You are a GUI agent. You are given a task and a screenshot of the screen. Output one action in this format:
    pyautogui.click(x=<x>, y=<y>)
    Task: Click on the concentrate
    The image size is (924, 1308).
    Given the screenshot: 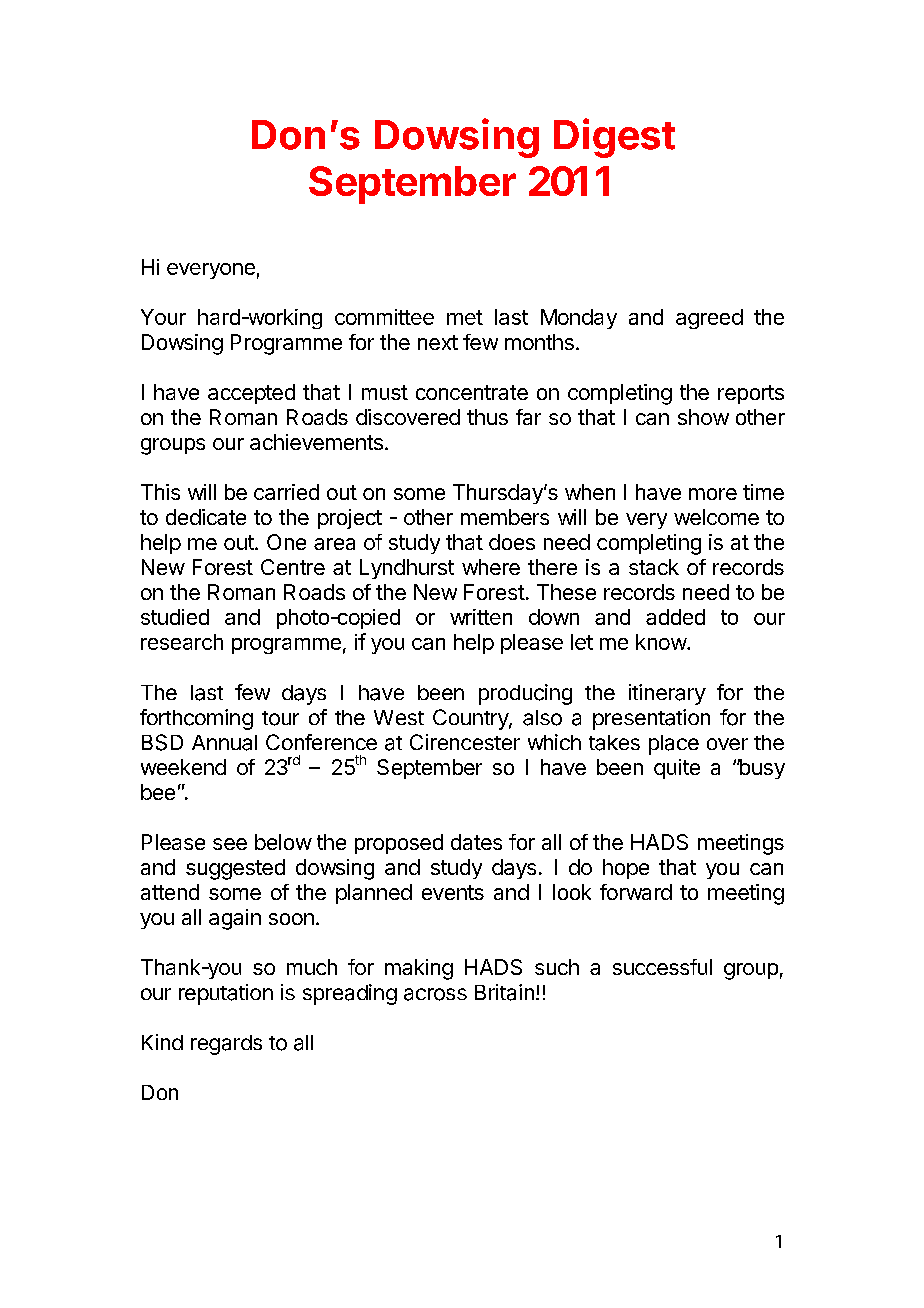 What is the action you would take?
    pyautogui.click(x=472, y=392)
